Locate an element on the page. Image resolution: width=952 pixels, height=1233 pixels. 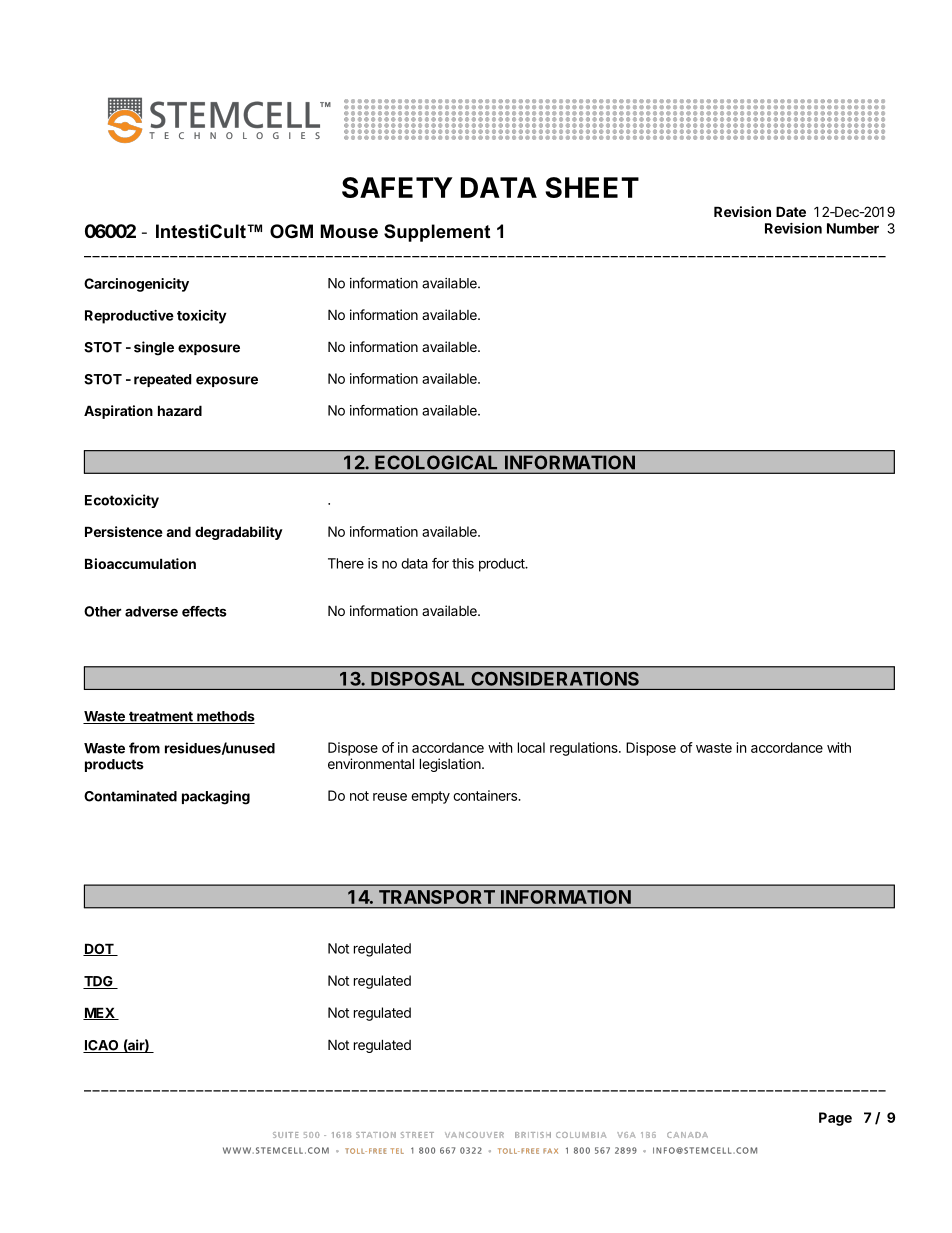
Page is located at coordinates (835, 1119).
